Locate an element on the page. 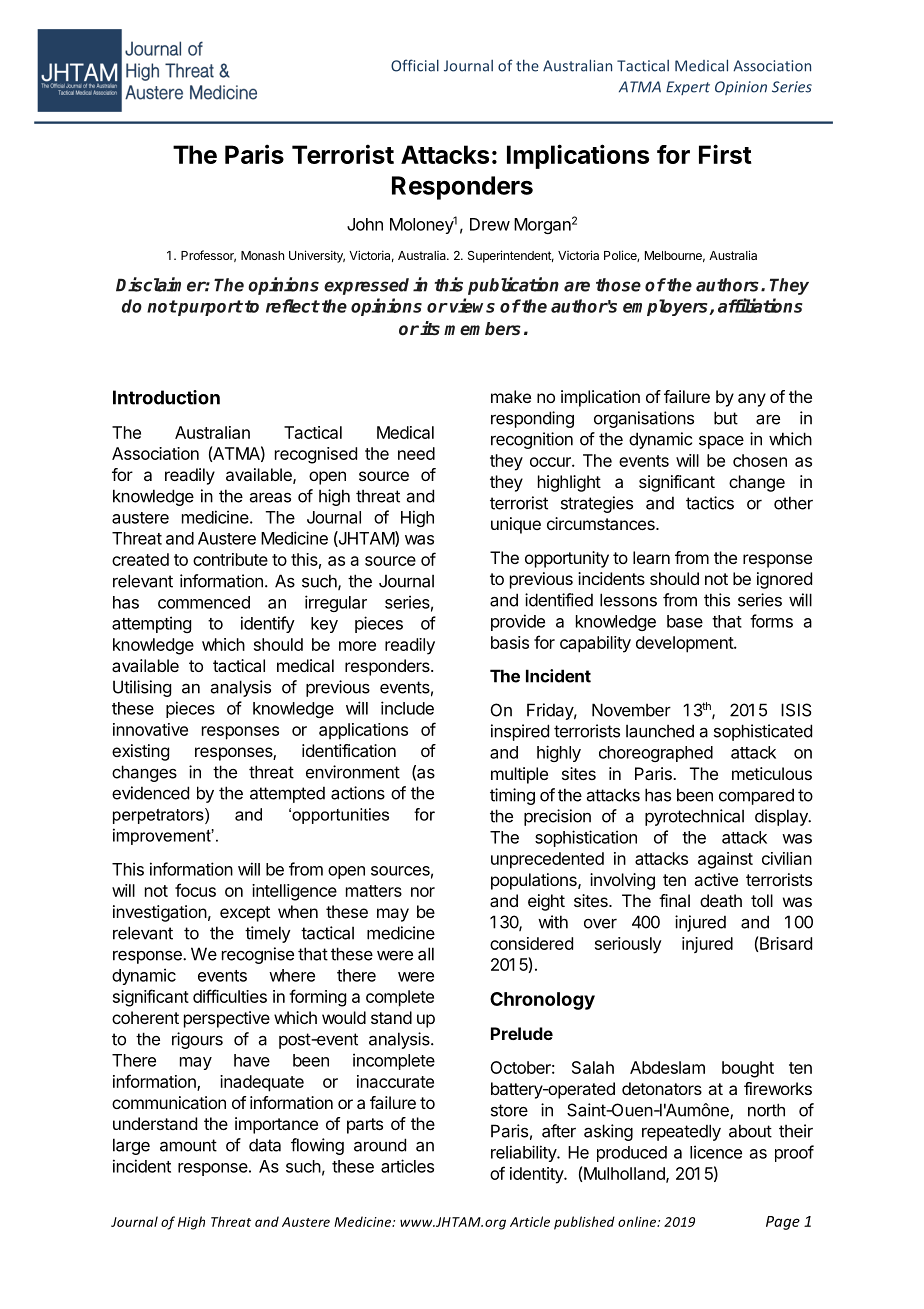  amount is located at coordinates (188, 1145).
